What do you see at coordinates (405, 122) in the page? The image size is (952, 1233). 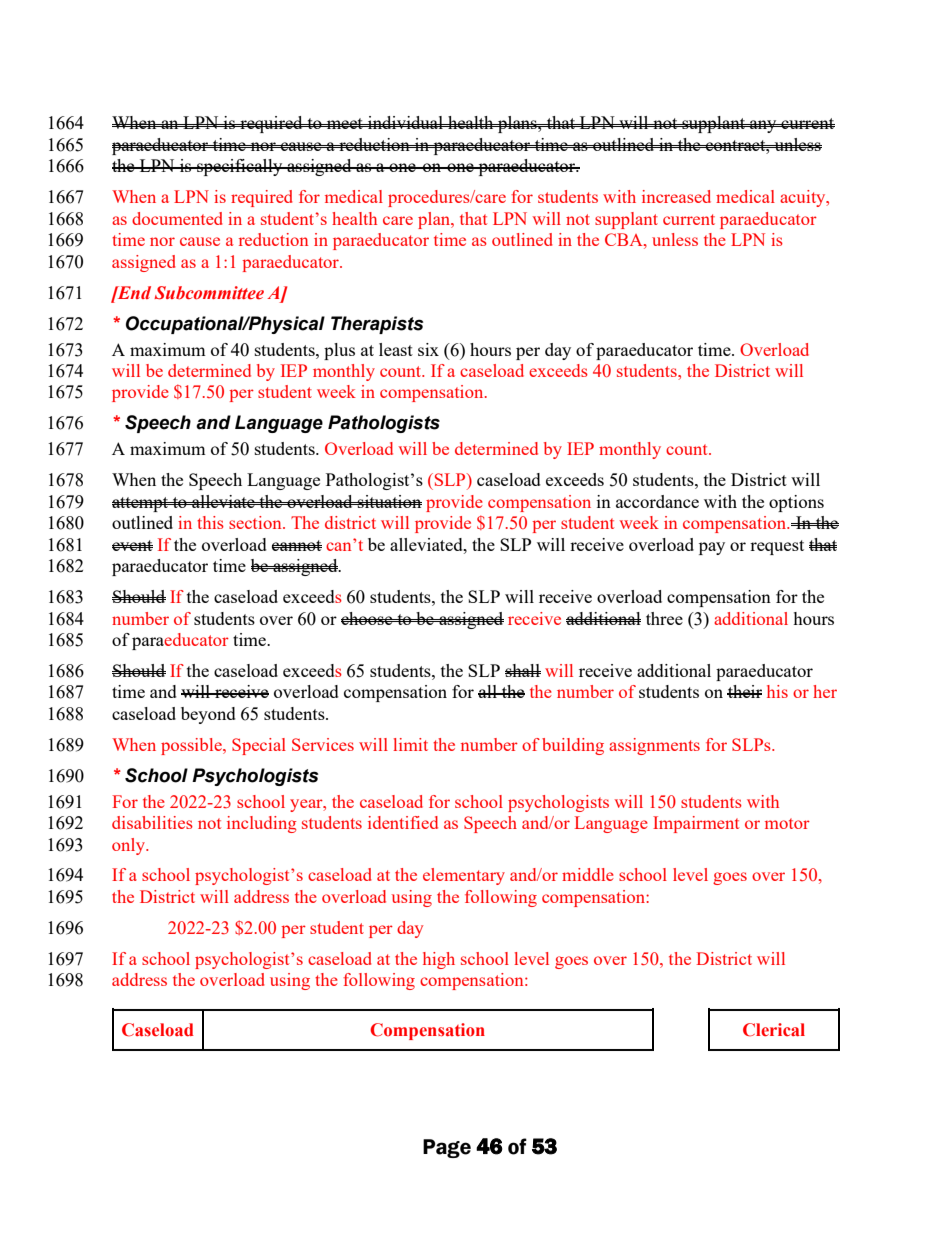 I see `individual` at bounding box center [405, 122].
